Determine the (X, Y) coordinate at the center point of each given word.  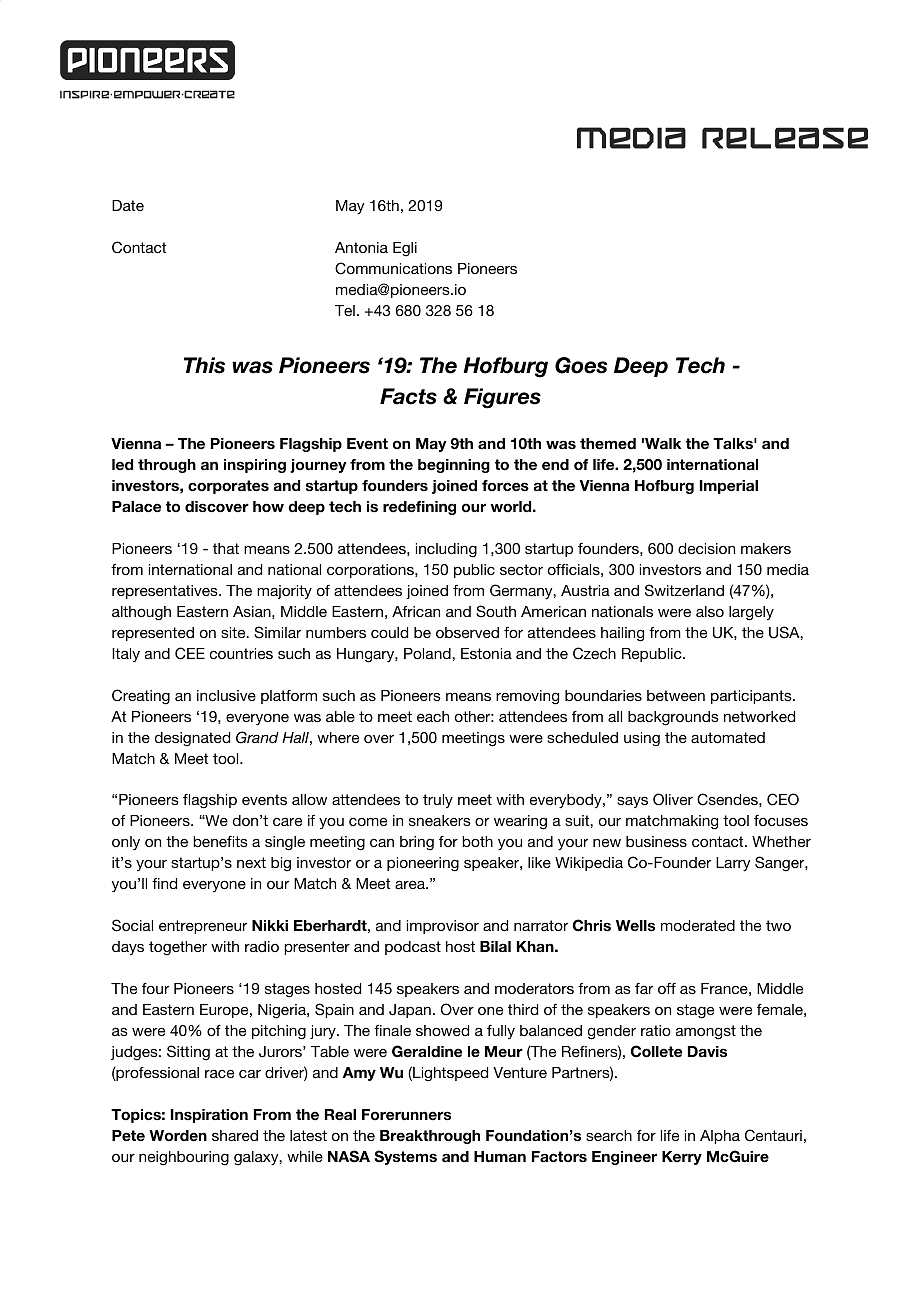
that (226, 548)
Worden (178, 1136)
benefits (220, 841)
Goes (581, 365)
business (656, 841)
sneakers (440, 820)
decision (706, 548)
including (446, 550)
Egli (405, 249)
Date (128, 205)
